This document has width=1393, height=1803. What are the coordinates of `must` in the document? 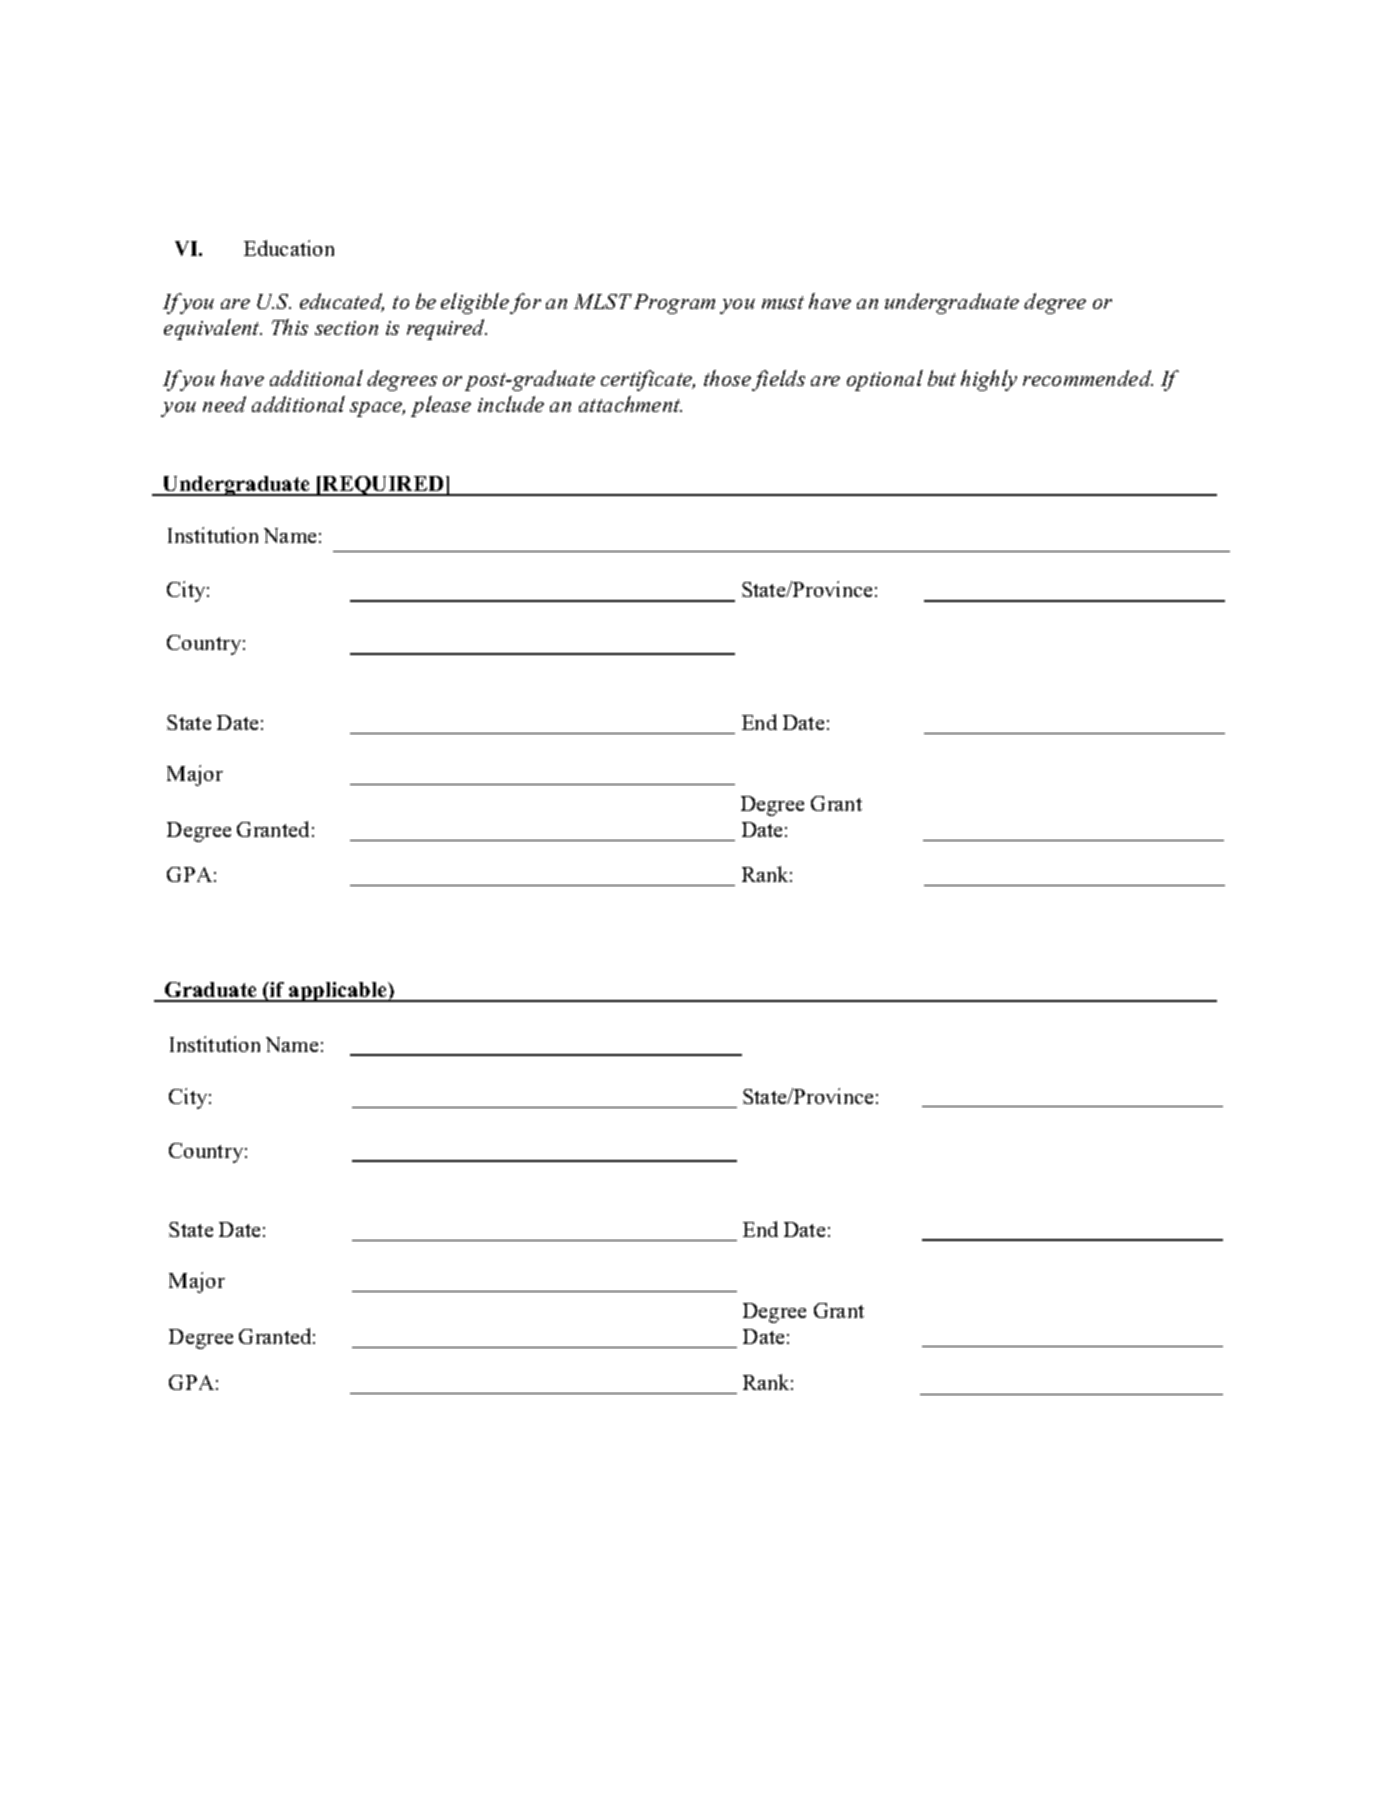 It's located at (783, 302).
